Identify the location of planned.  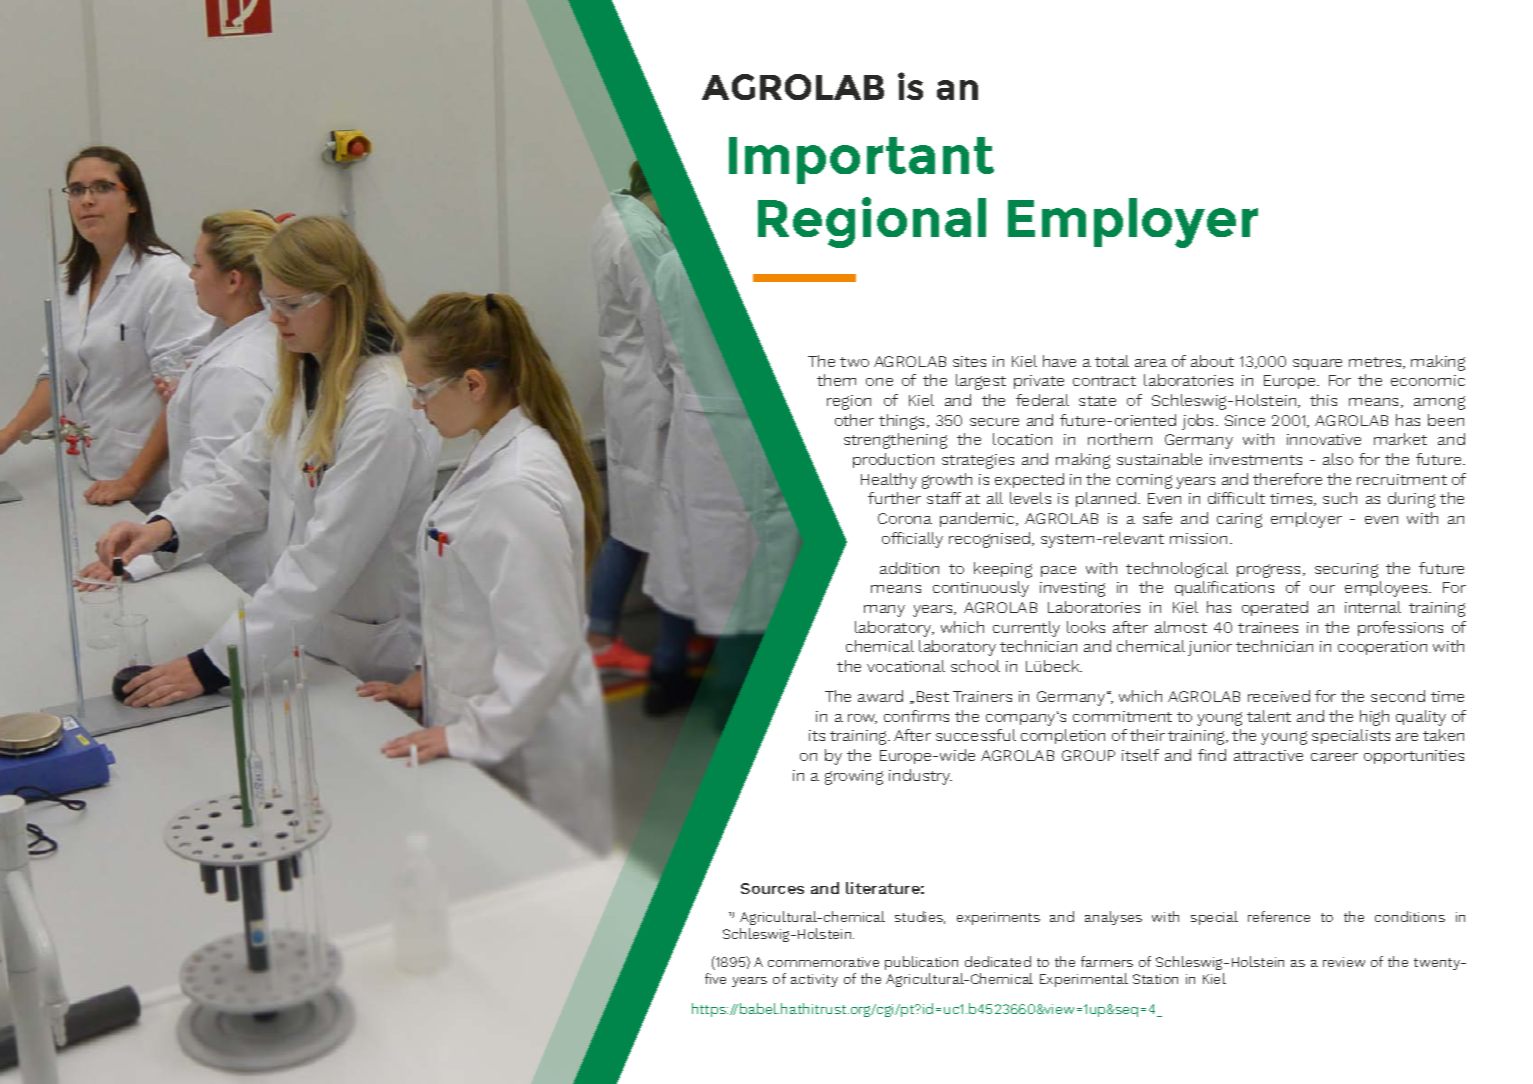
(1107, 499).
